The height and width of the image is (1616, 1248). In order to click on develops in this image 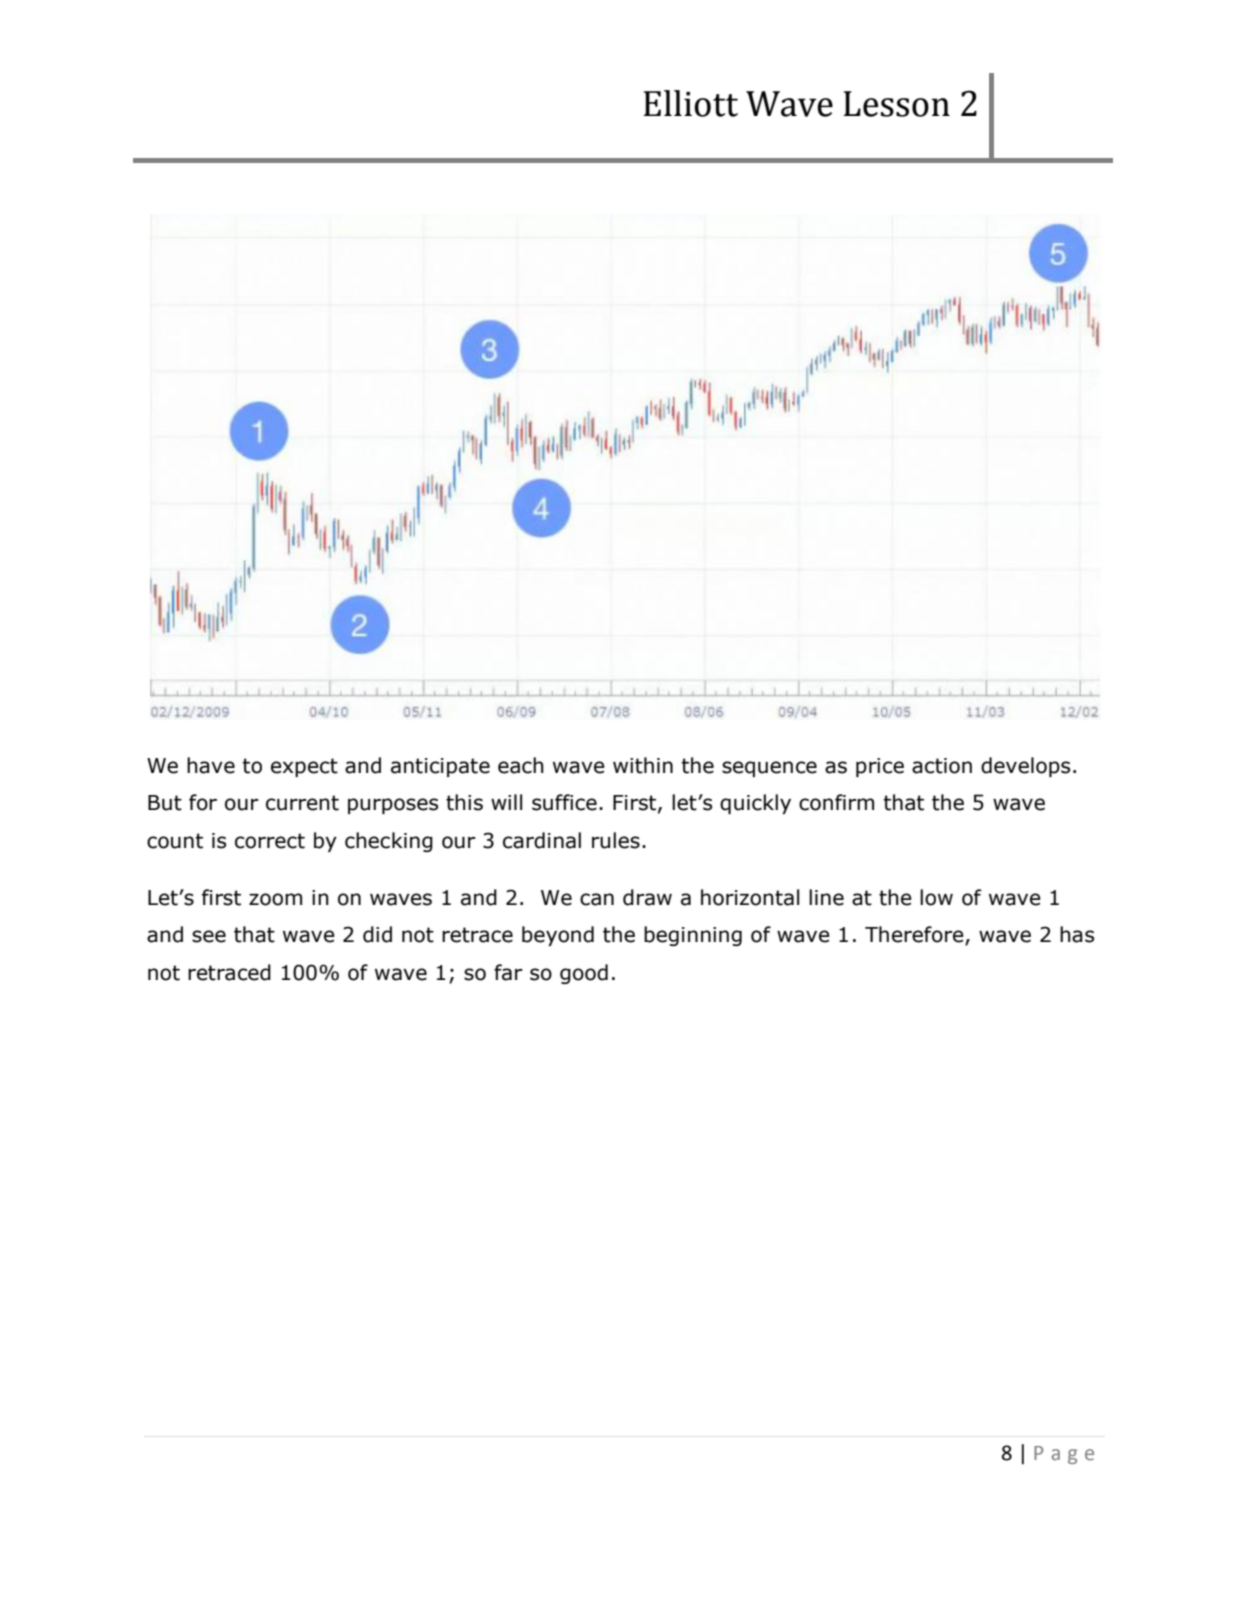, I will do `click(1025, 767)`.
